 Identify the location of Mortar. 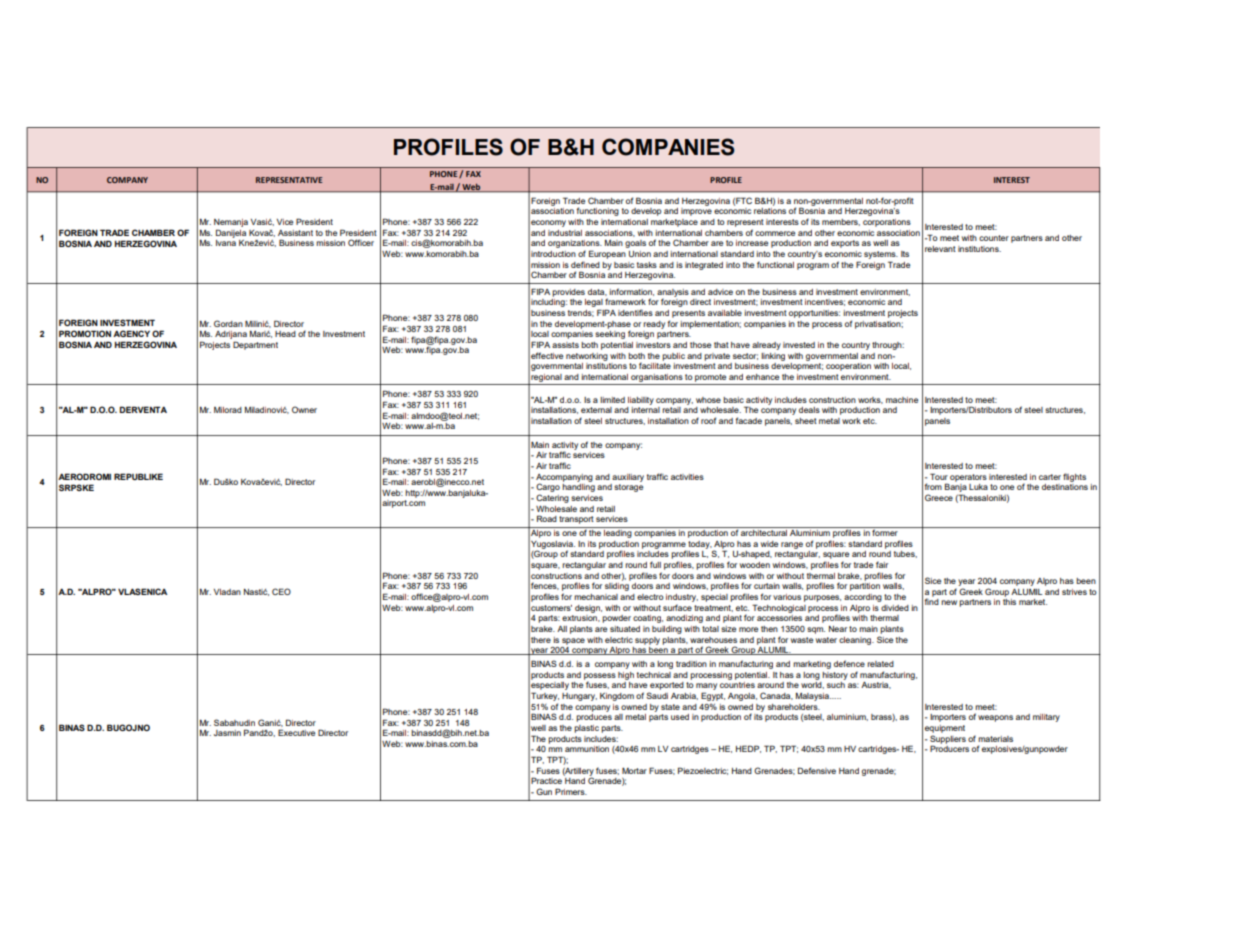
(634, 771).
